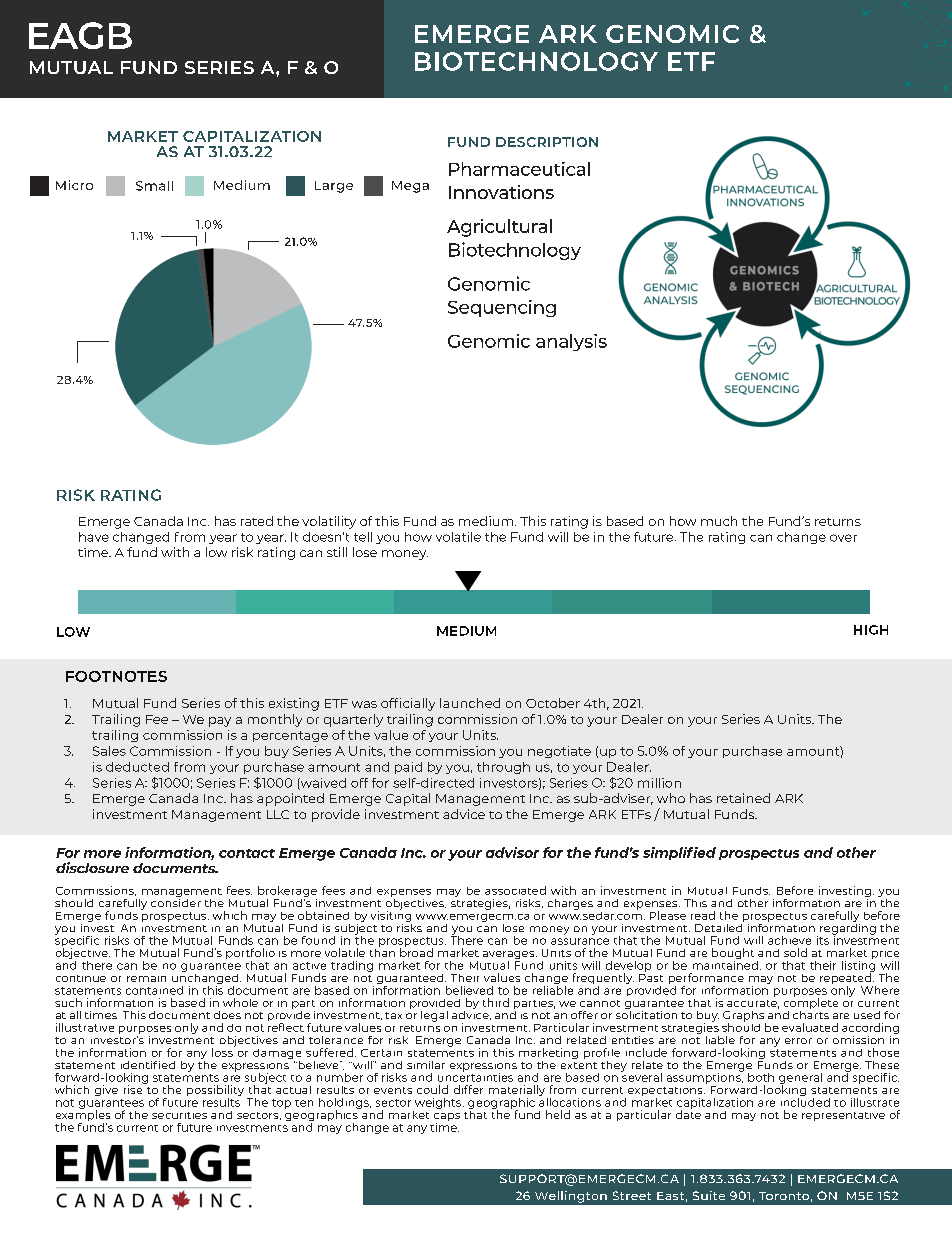 Image resolution: width=952 pixels, height=1233 pixels. Describe the element at coordinates (257, 521) in the screenshot. I see `rated` at that location.
